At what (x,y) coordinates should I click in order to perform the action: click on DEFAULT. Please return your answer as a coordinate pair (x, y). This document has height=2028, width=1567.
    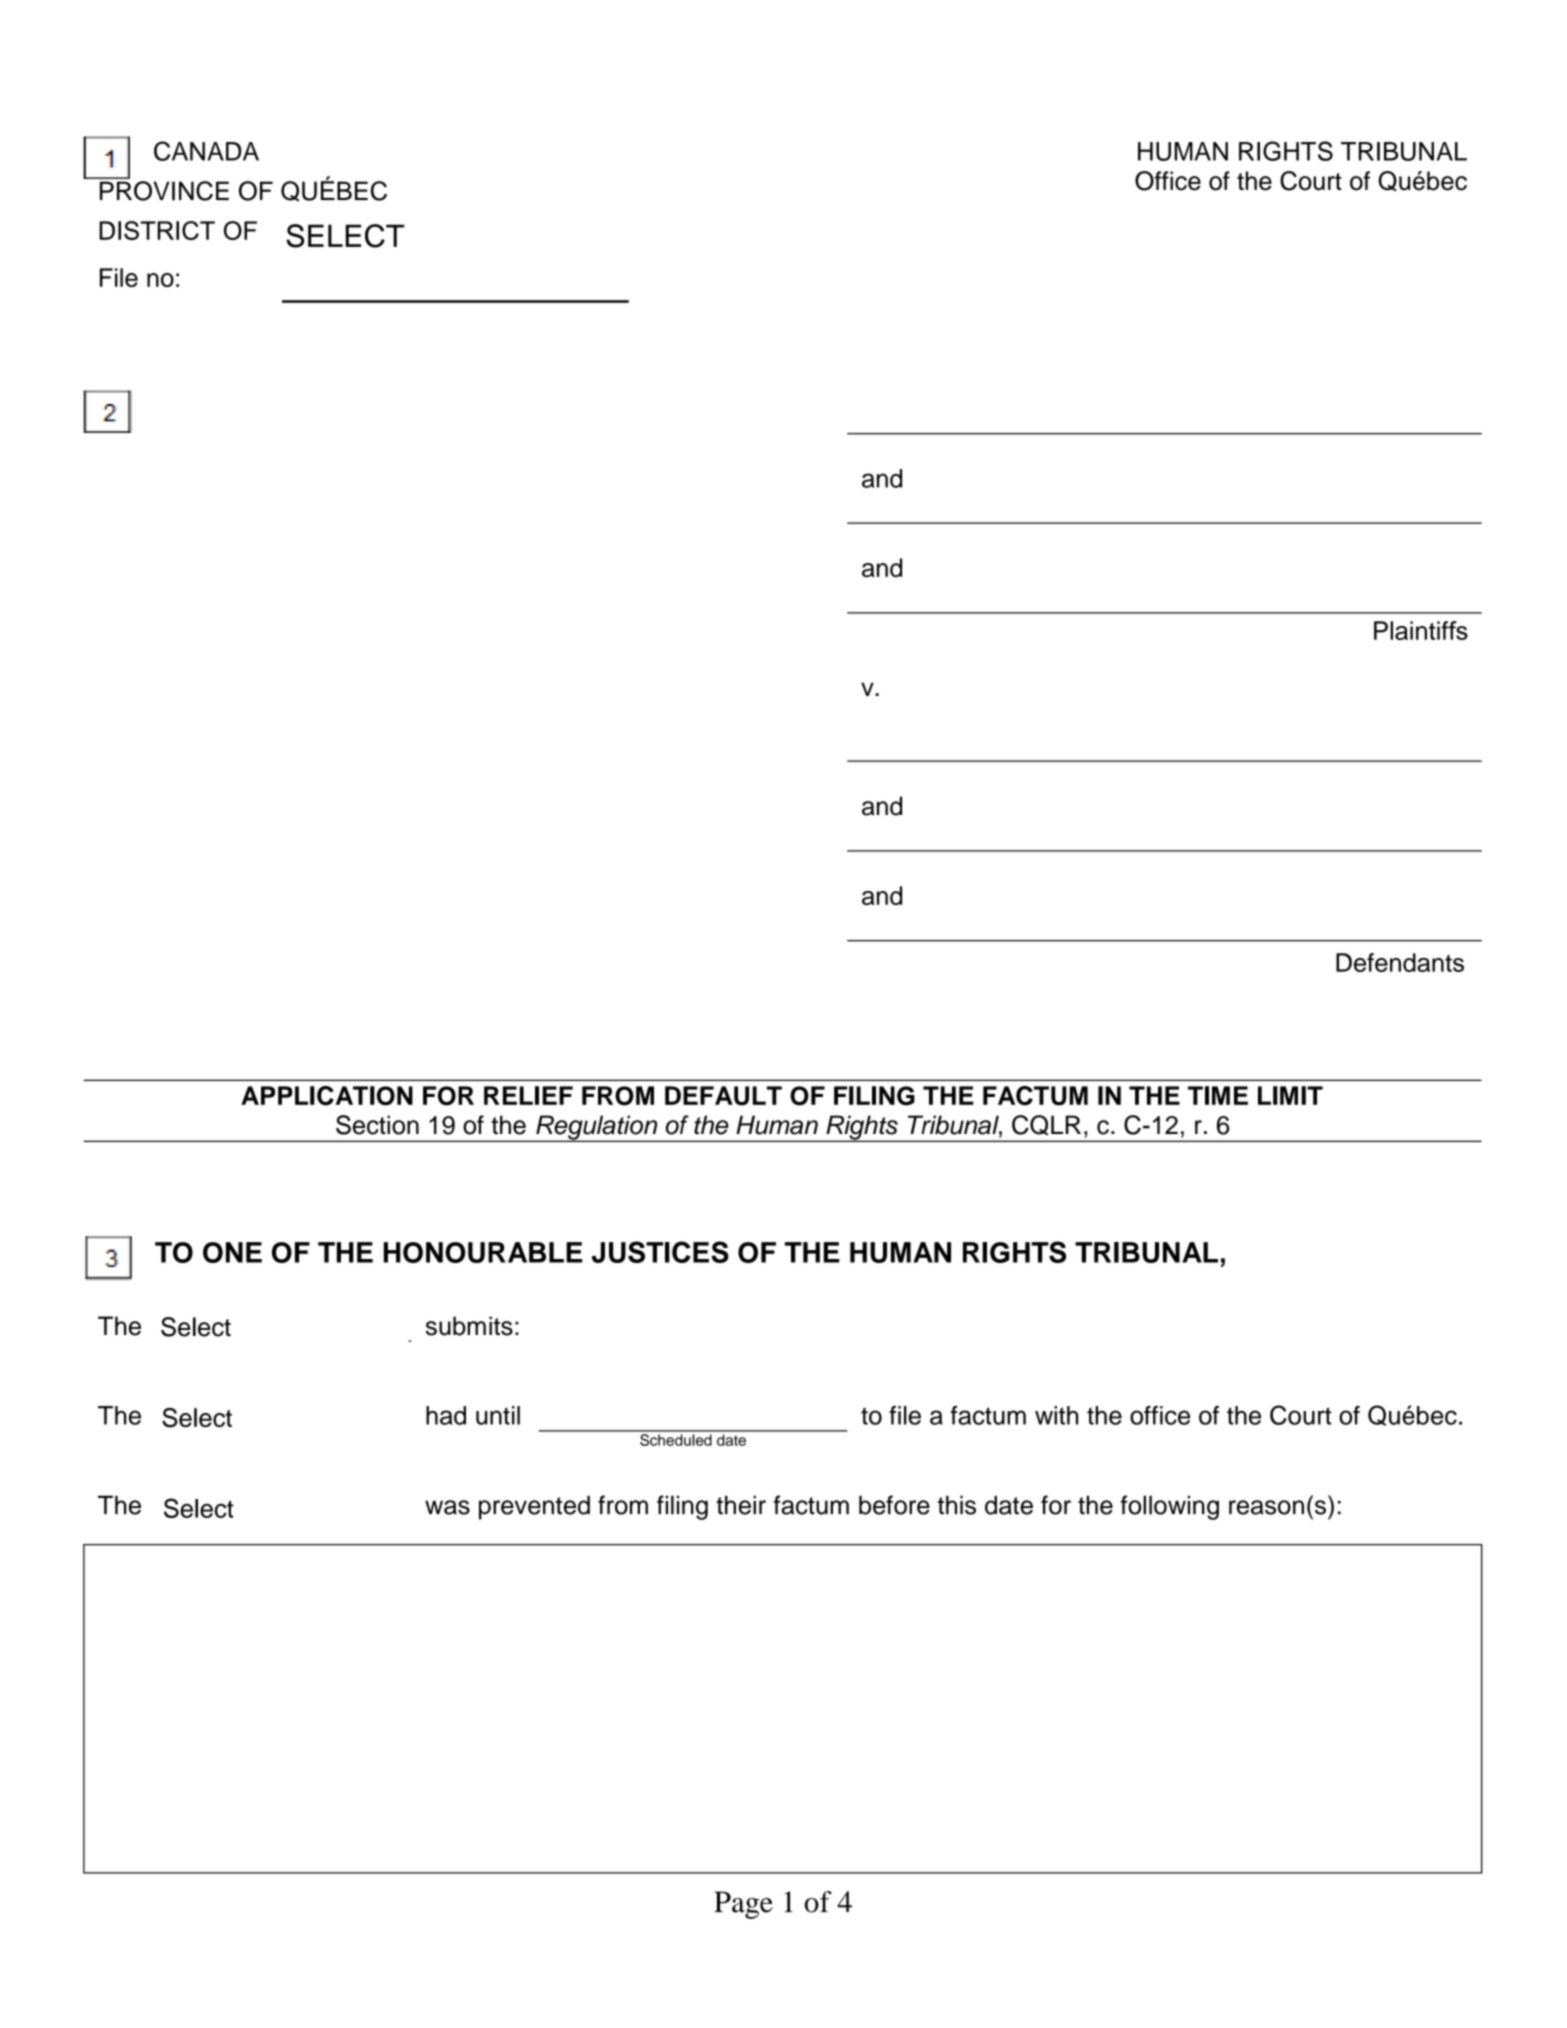
    Looking at the image, I should click on (723, 1096).
